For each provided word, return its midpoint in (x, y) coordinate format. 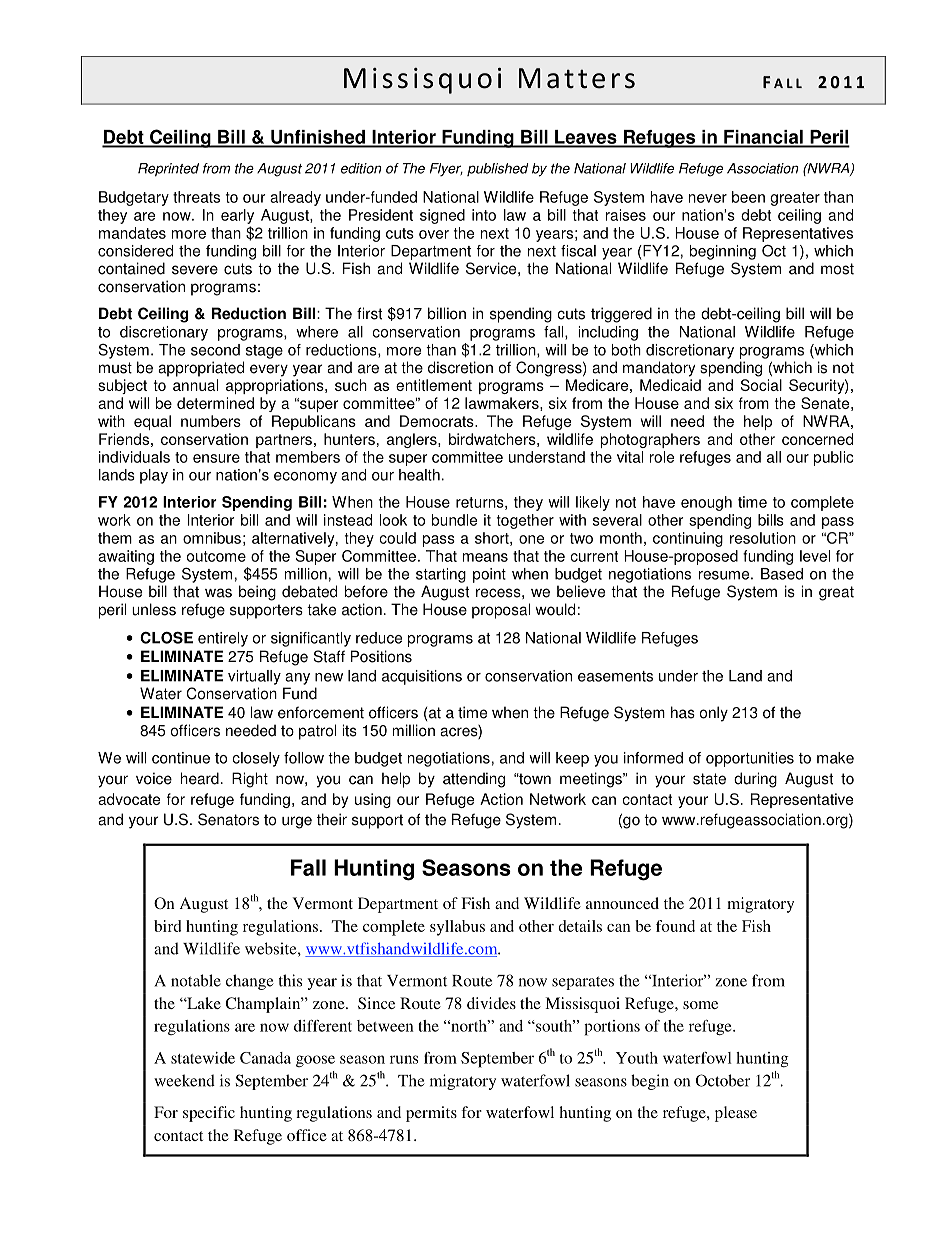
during (755, 780)
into (484, 215)
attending (474, 780)
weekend (184, 1080)
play (154, 476)
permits (431, 1114)
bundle (454, 520)
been (748, 197)
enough (706, 503)
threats (196, 197)
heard (200, 778)
